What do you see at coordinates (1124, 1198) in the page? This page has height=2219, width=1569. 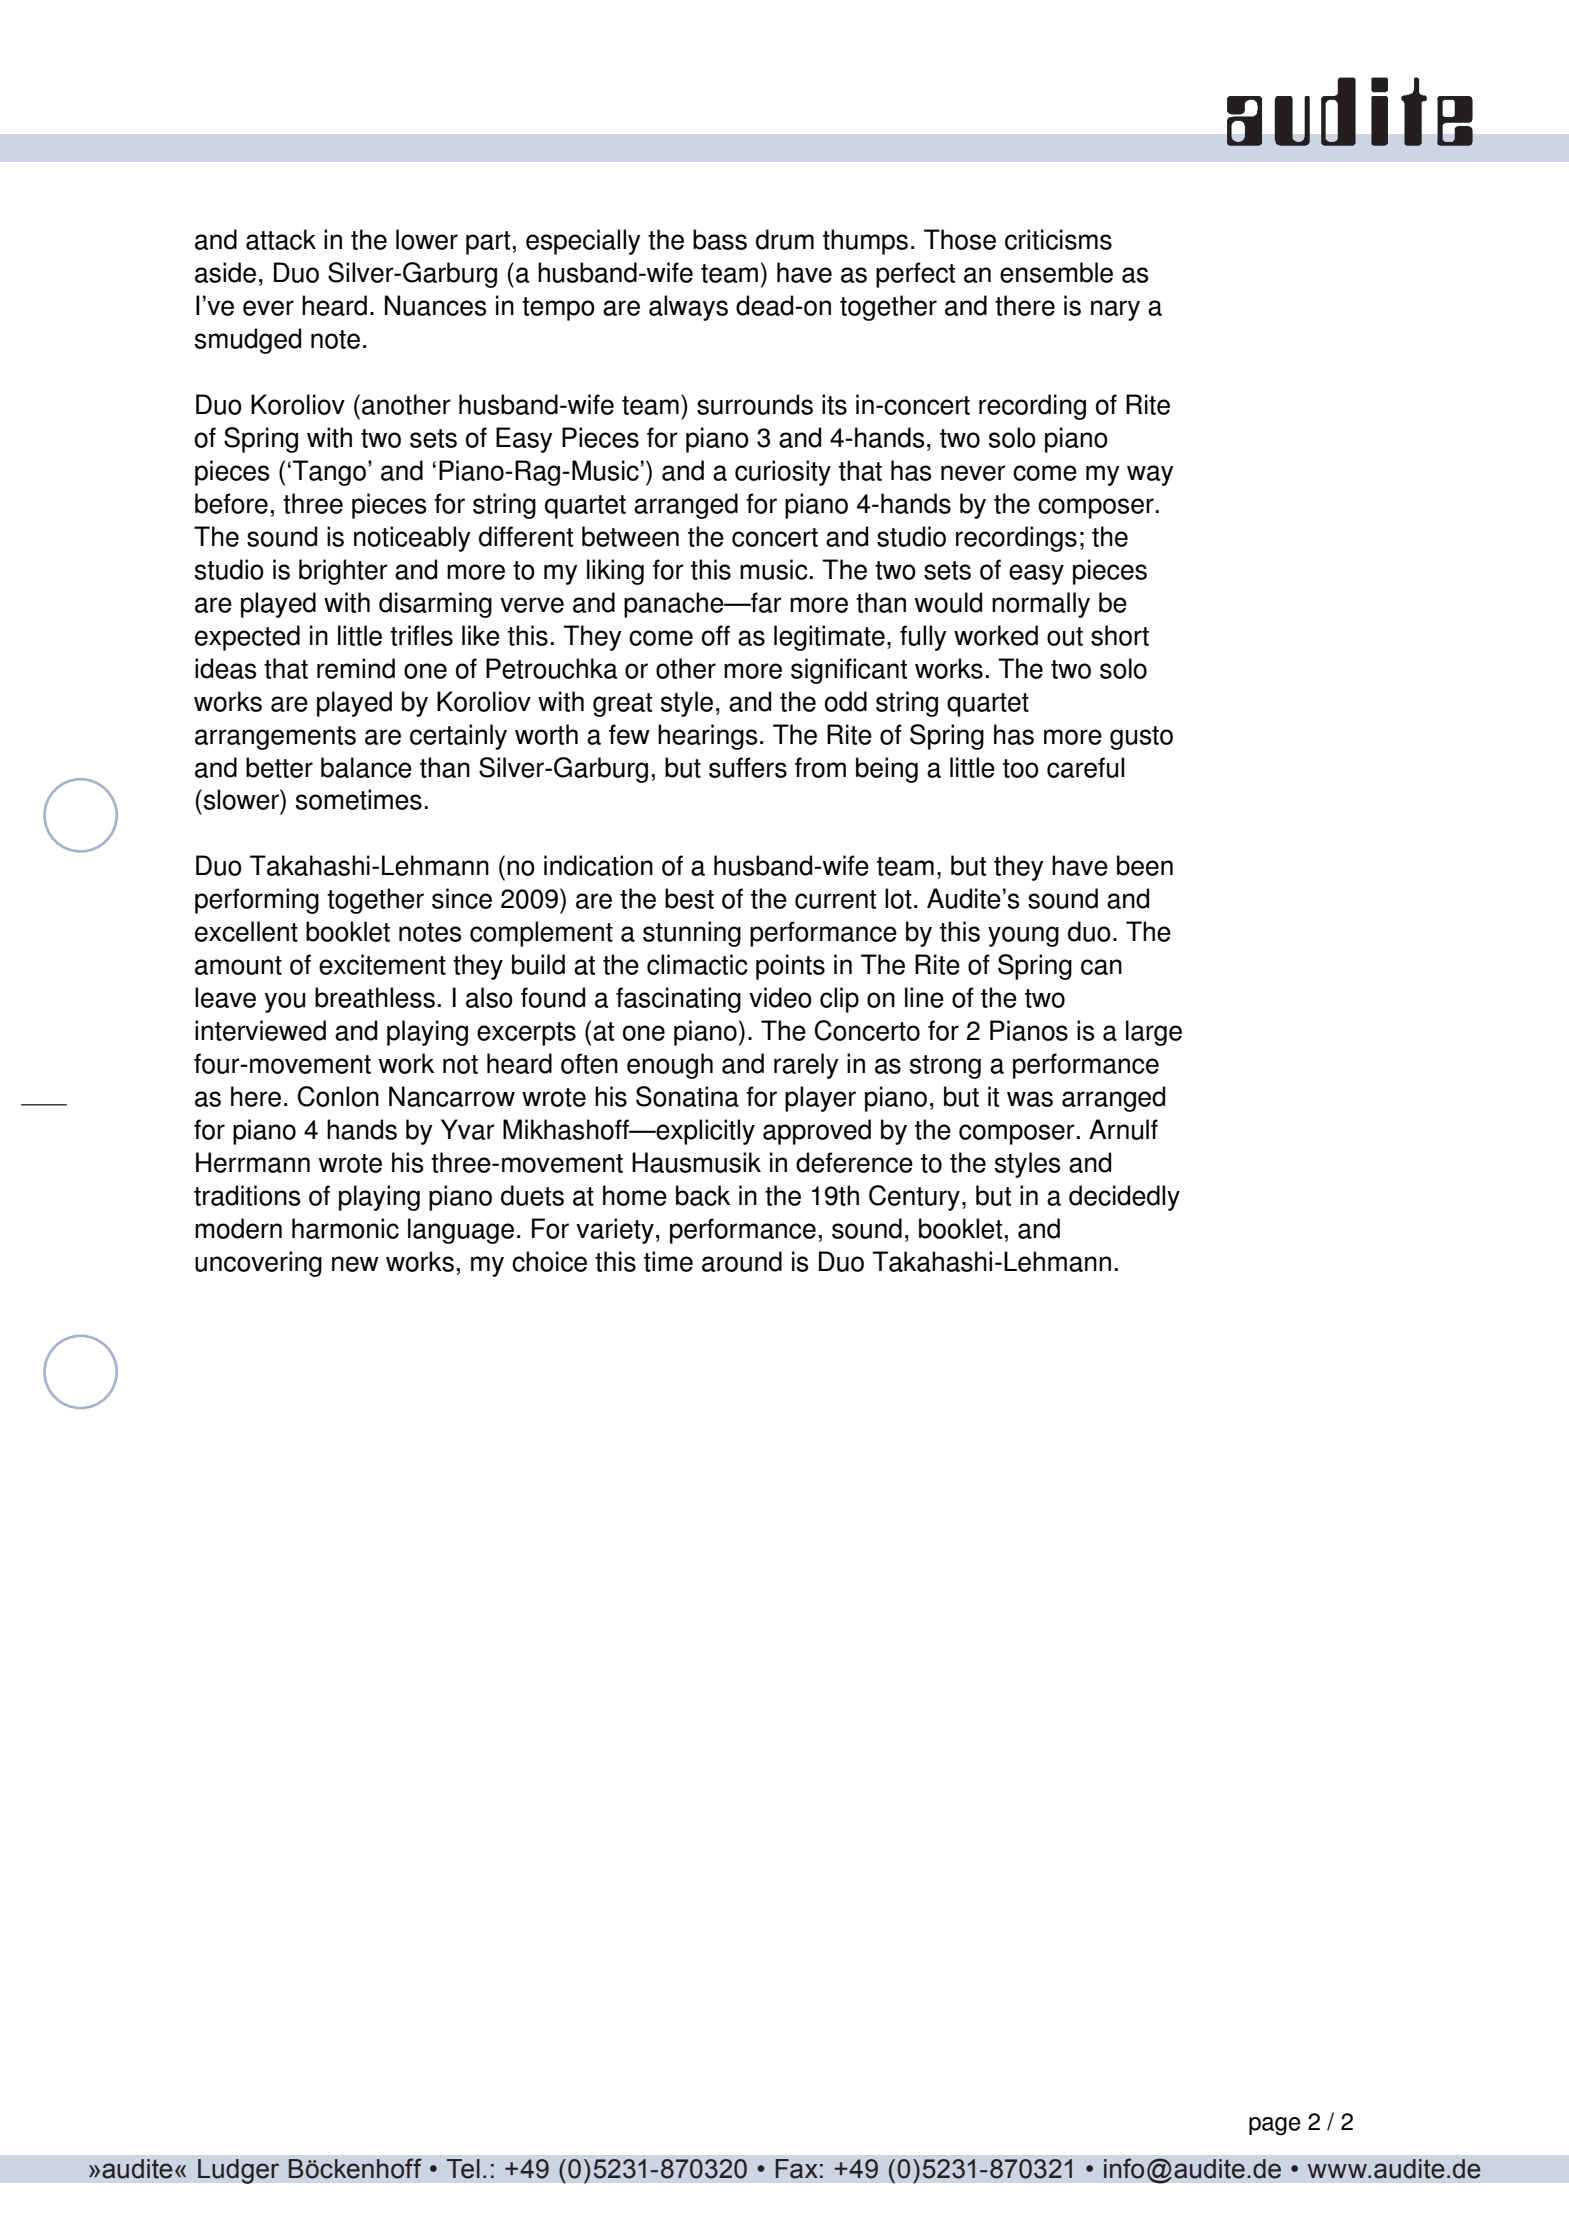 I see `decidedly` at bounding box center [1124, 1198].
